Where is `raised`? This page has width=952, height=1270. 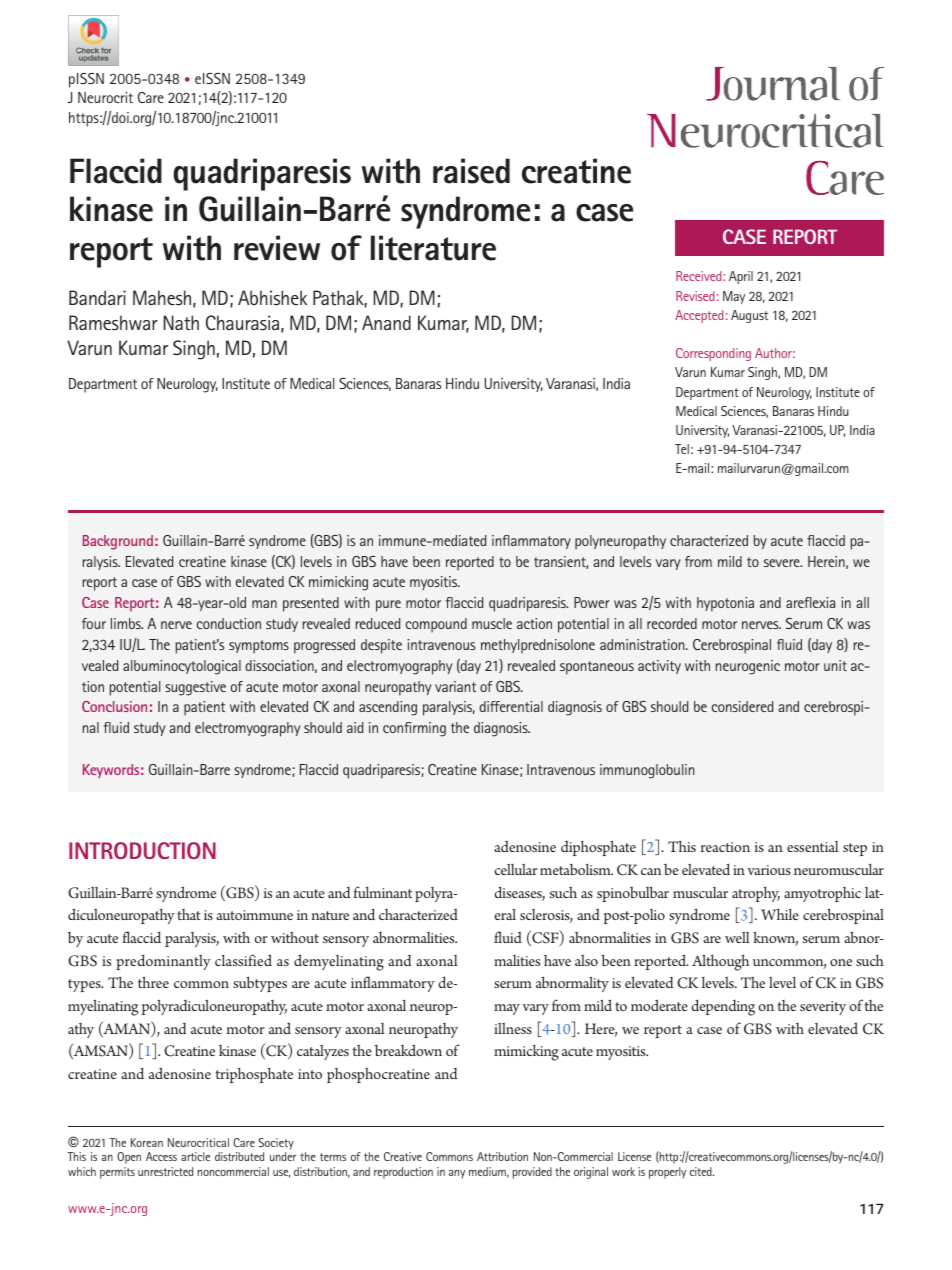
raised is located at coordinates (471, 171).
